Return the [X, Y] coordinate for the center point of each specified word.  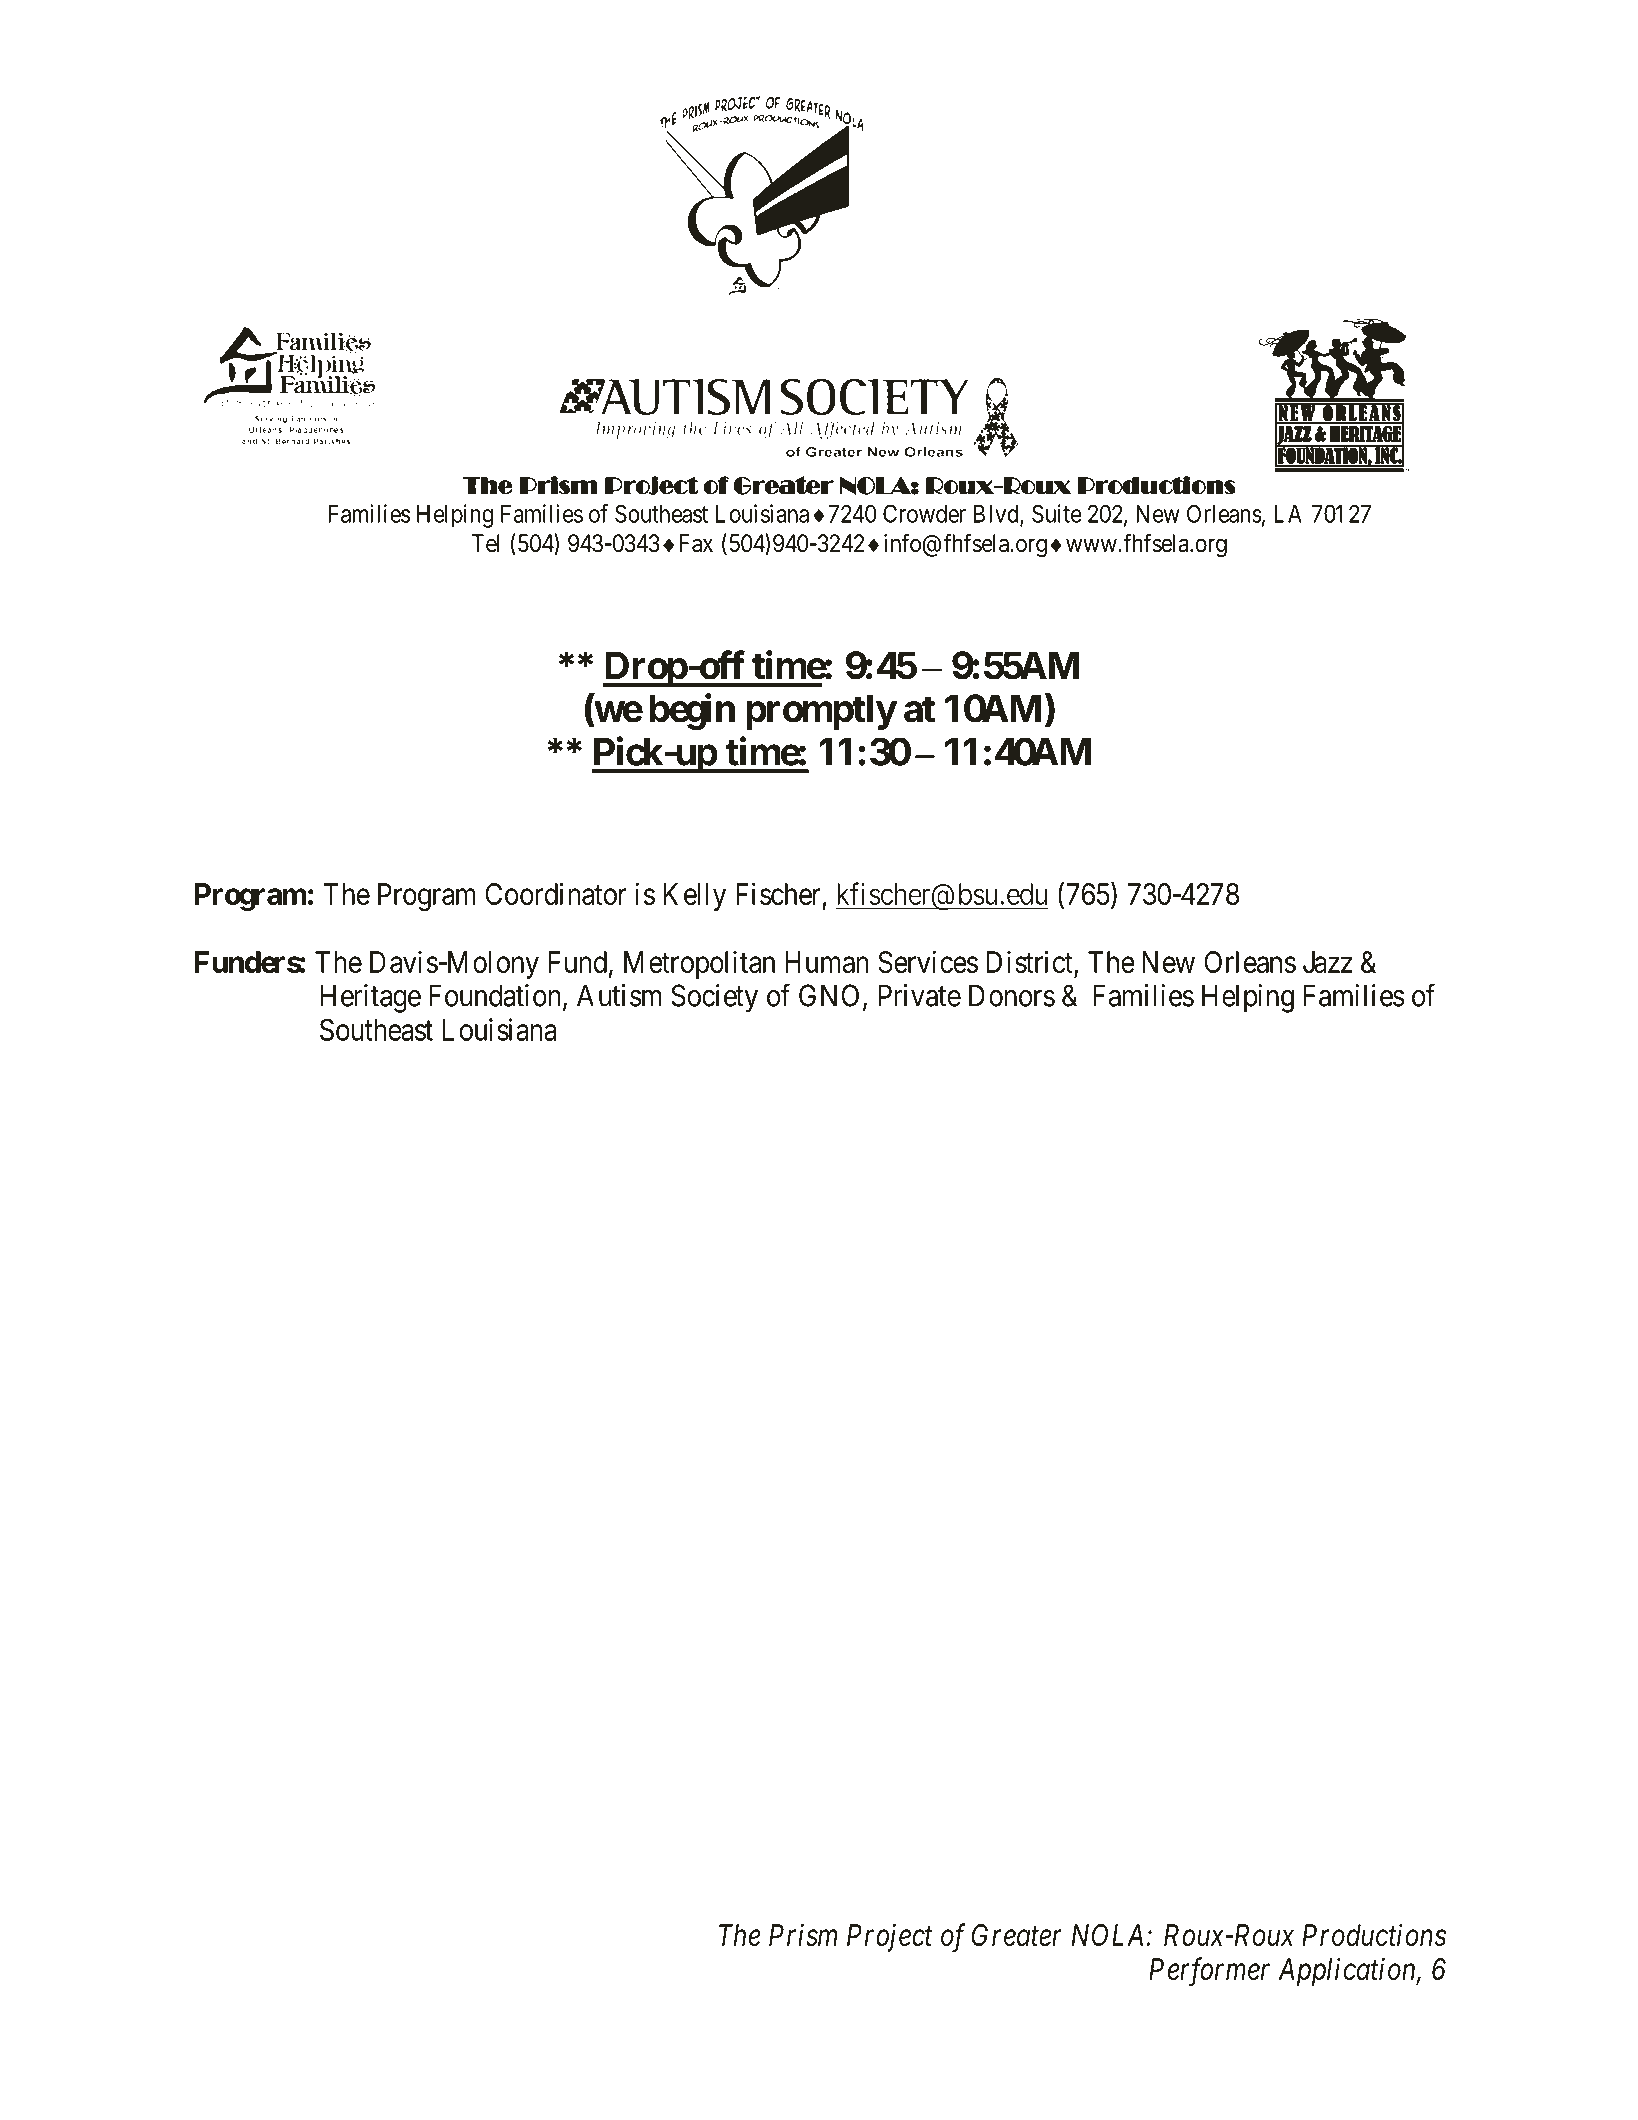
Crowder [924, 513]
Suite [1057, 513]
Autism [619, 995]
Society [714, 998]
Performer [1209, 1972]
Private [919, 995]
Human [827, 962]
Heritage [370, 998]
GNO [829, 995]
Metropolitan [699, 964]
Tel [485, 543]
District [1029, 961]
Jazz [1328, 962]
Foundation [496, 996]
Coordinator [556, 893]
